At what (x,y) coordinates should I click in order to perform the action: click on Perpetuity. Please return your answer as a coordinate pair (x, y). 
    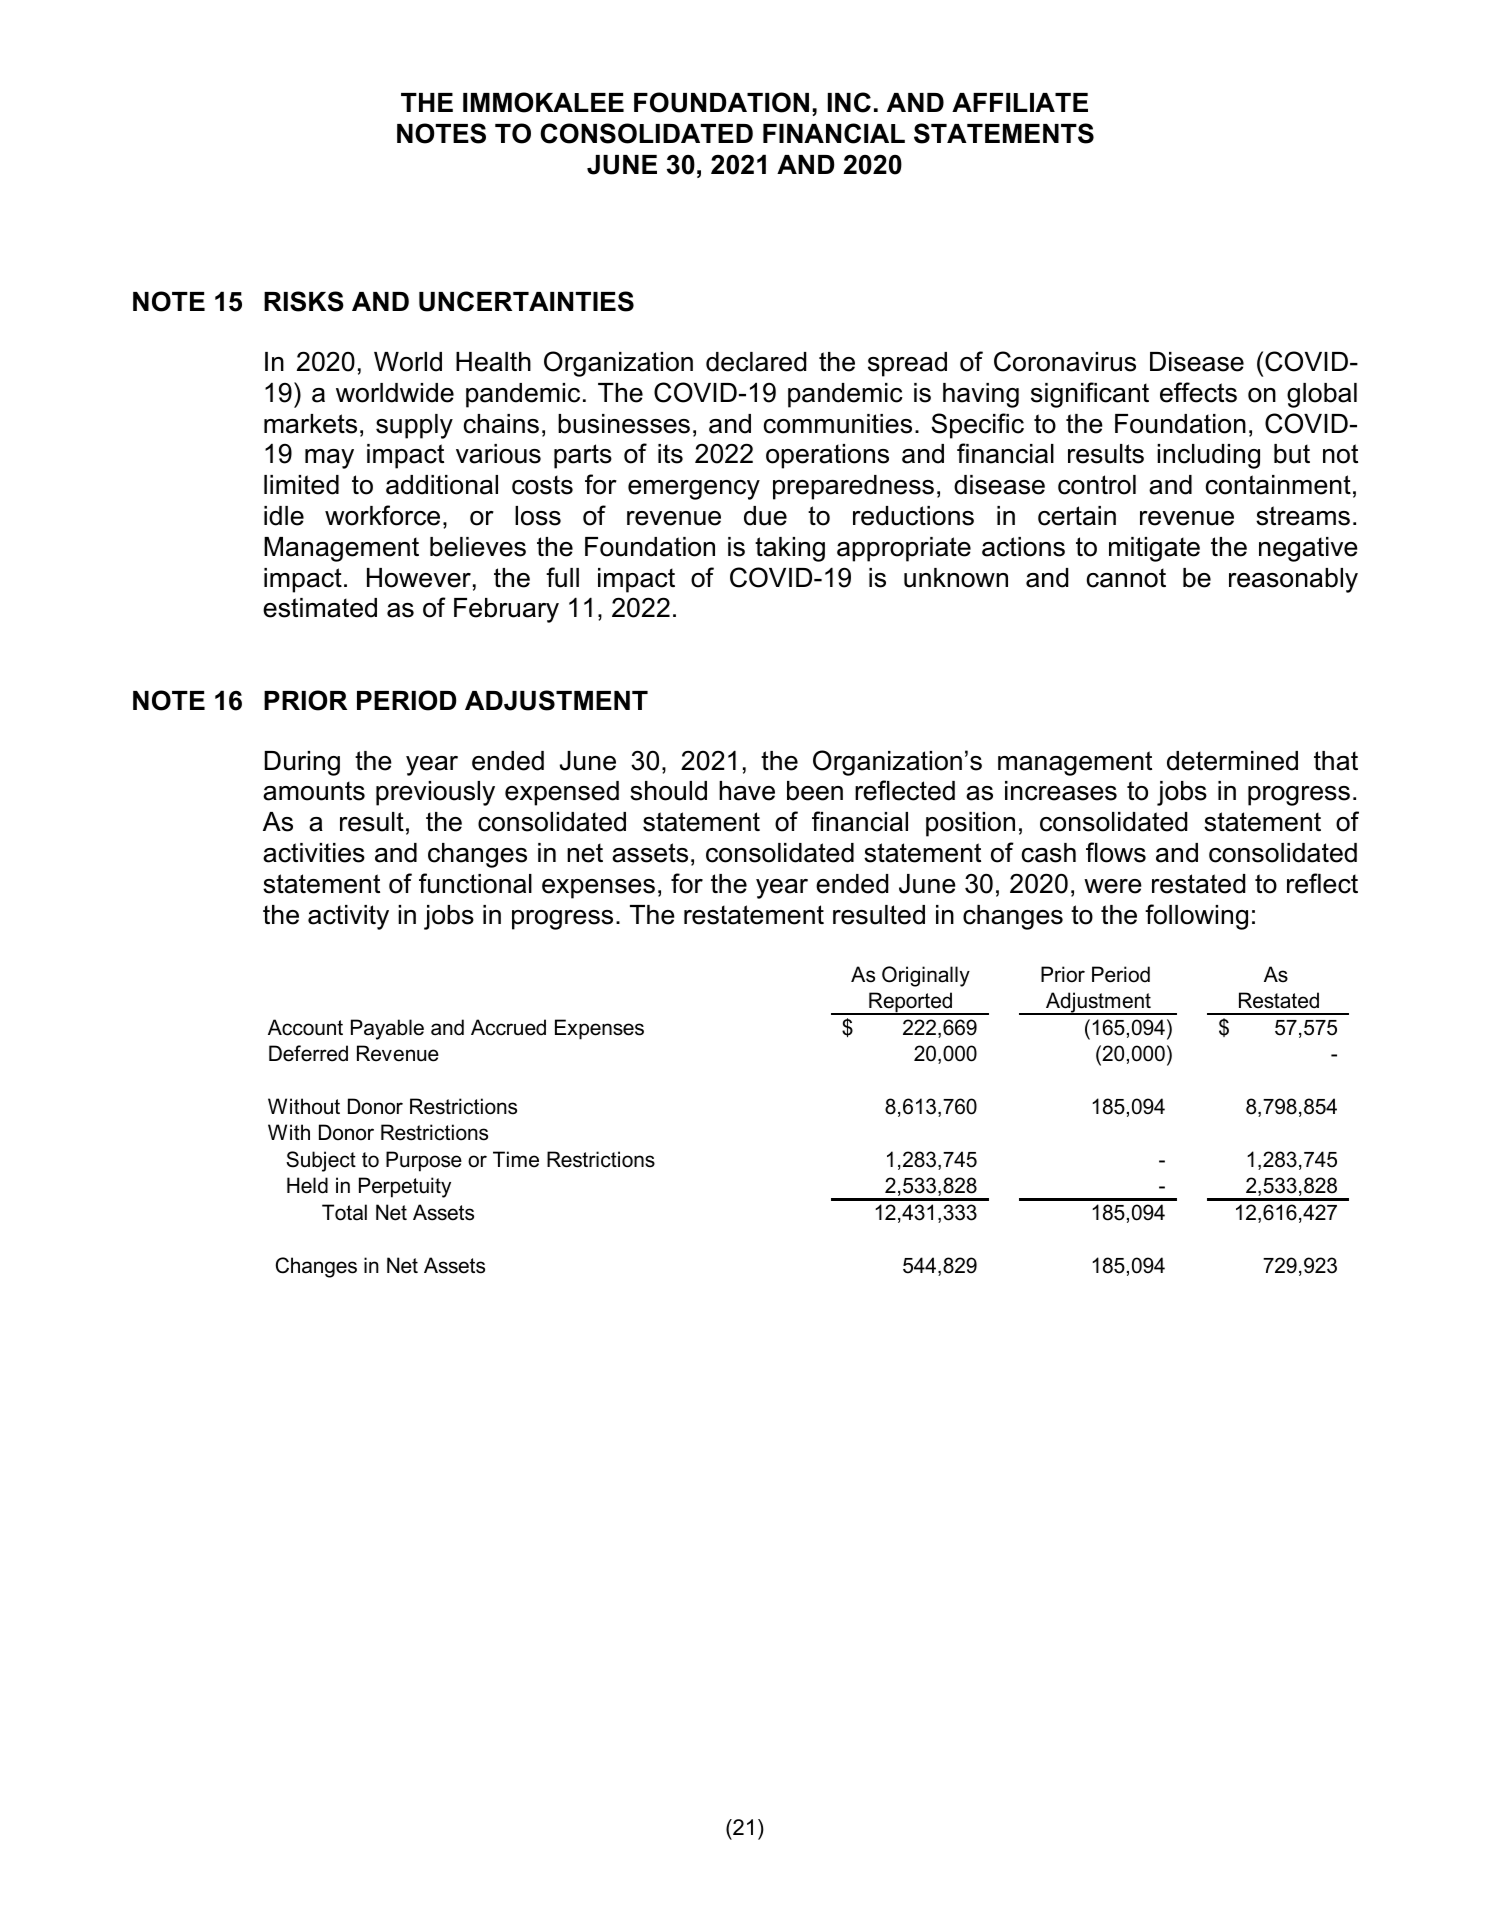
    Looking at the image, I should click on (405, 1187).
